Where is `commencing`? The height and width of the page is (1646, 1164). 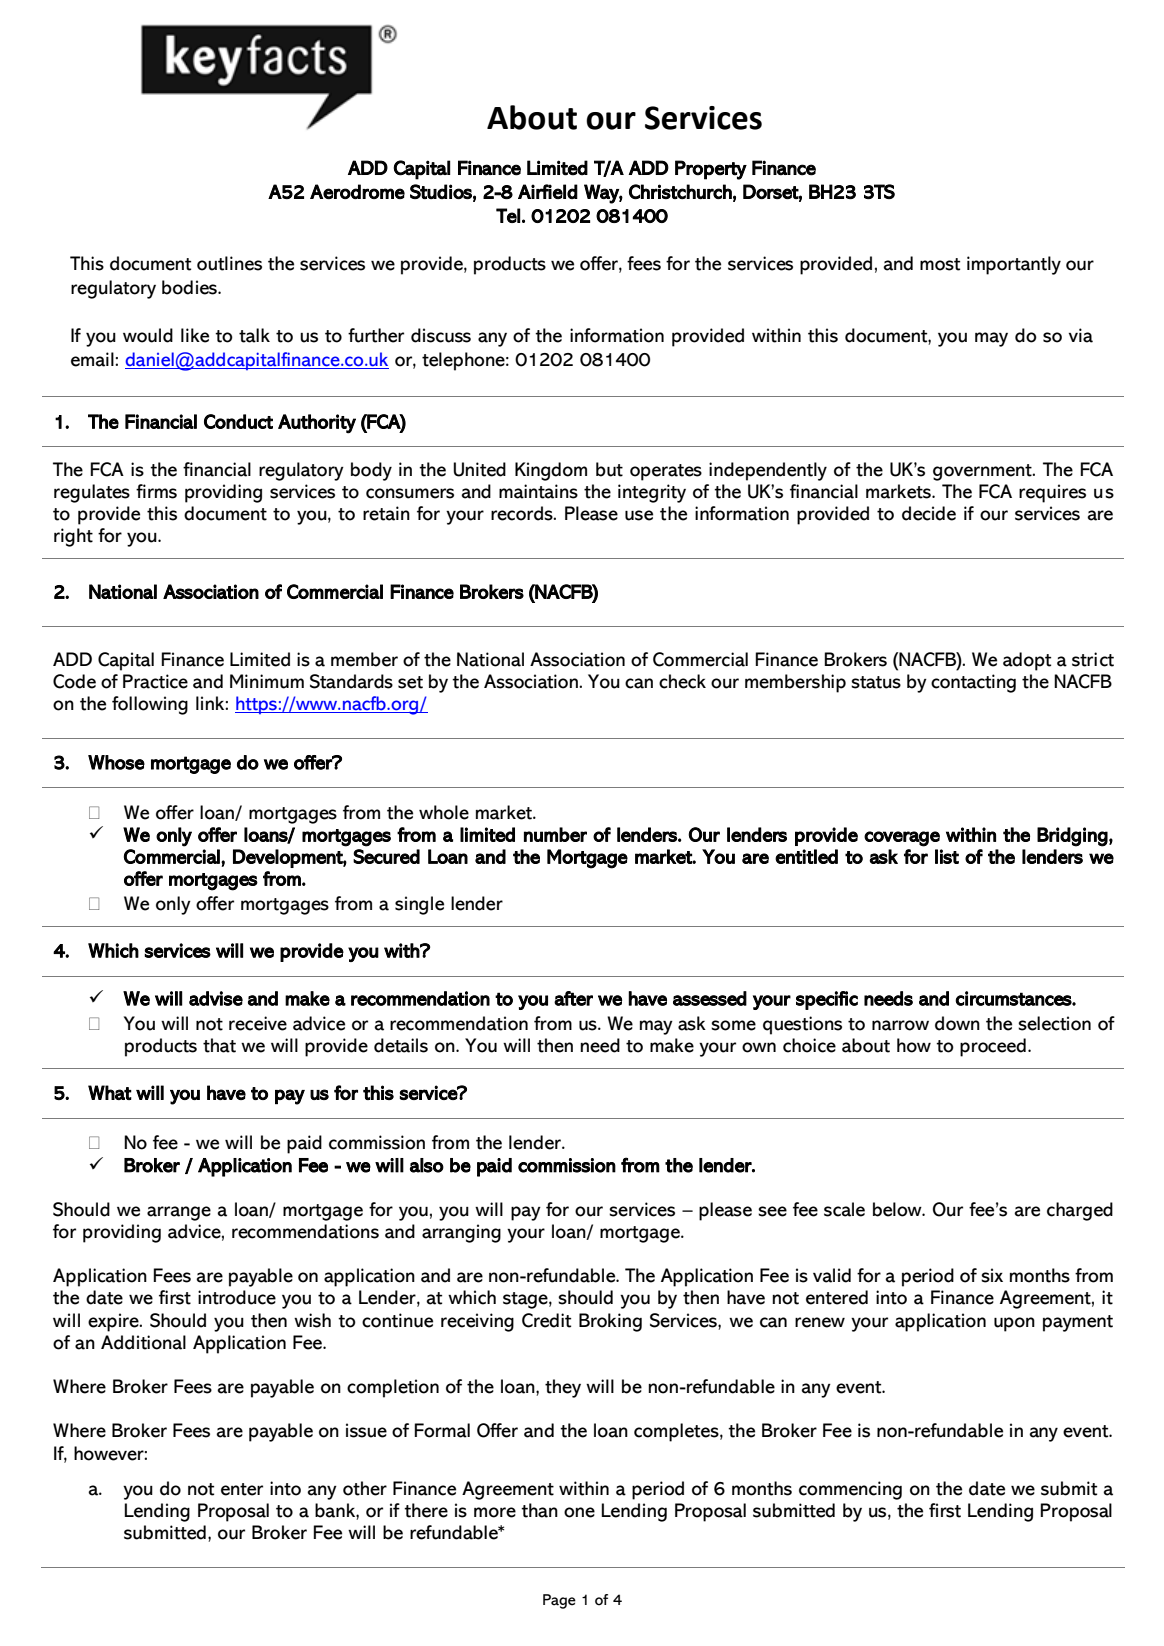 commencing is located at coordinates (850, 1490).
